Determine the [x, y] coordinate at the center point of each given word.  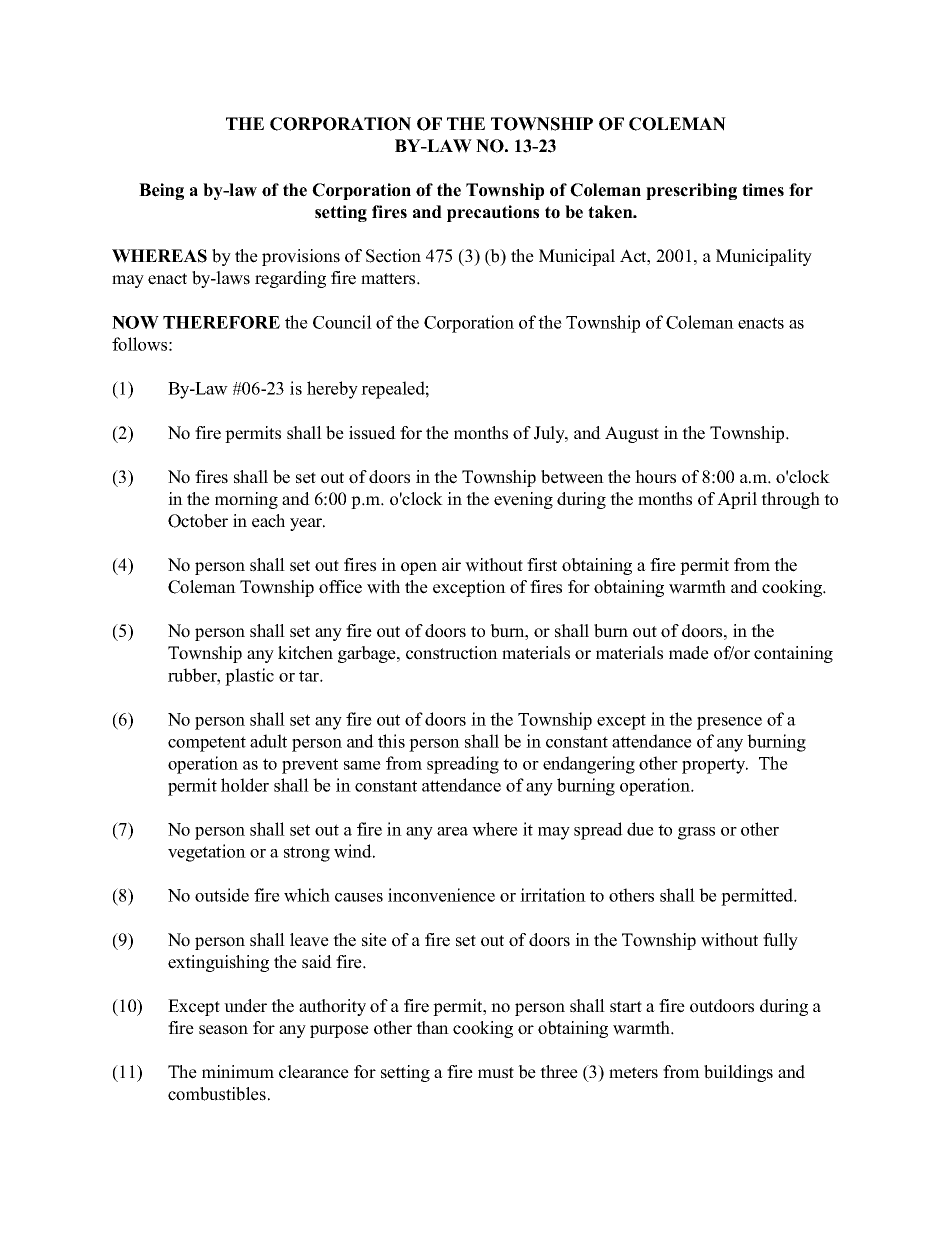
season [223, 1030]
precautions [493, 213]
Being [161, 191]
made [689, 653]
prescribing [691, 191]
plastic [249, 677]
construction [452, 653]
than [432, 1027]
